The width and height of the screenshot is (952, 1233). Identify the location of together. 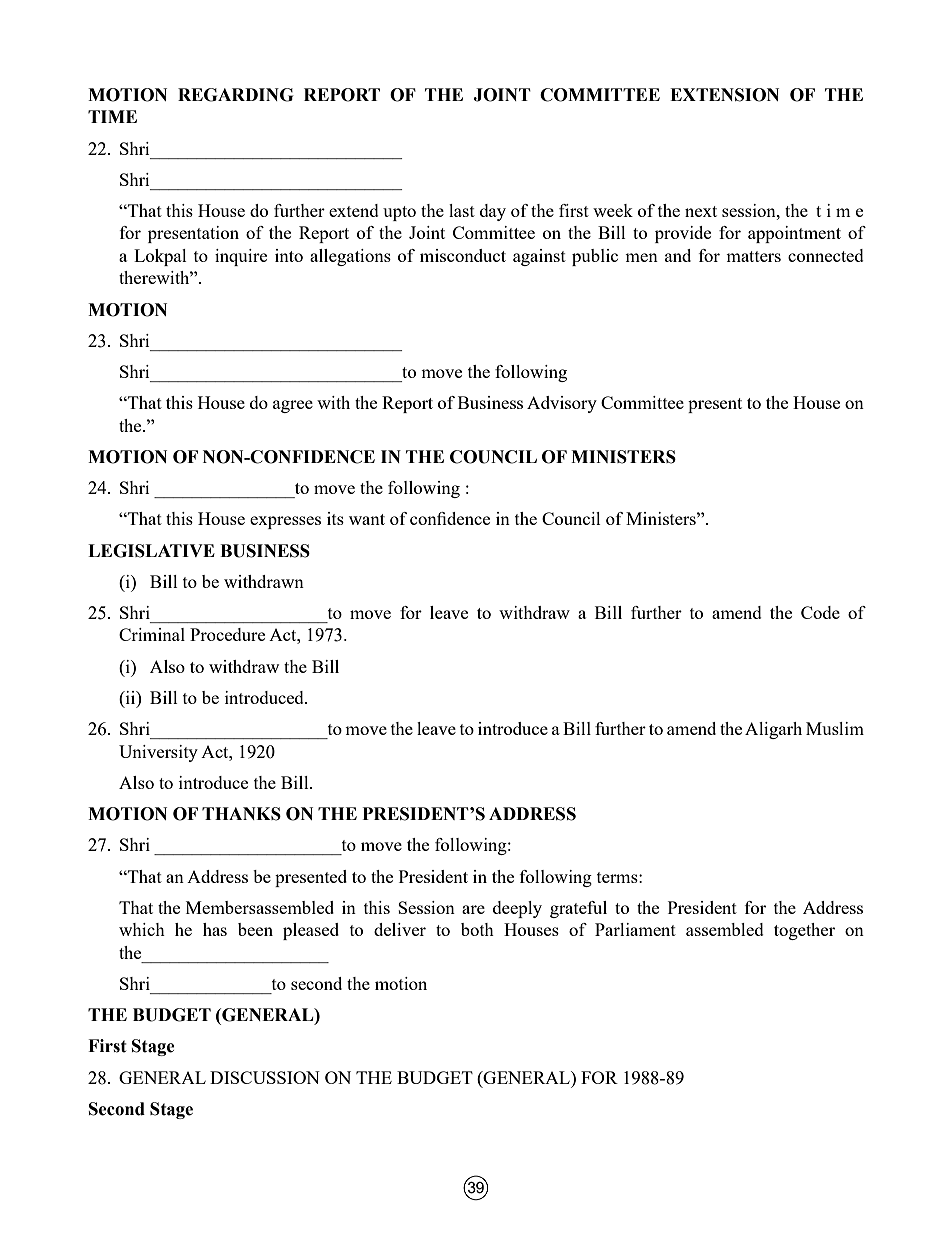
(804, 931).
